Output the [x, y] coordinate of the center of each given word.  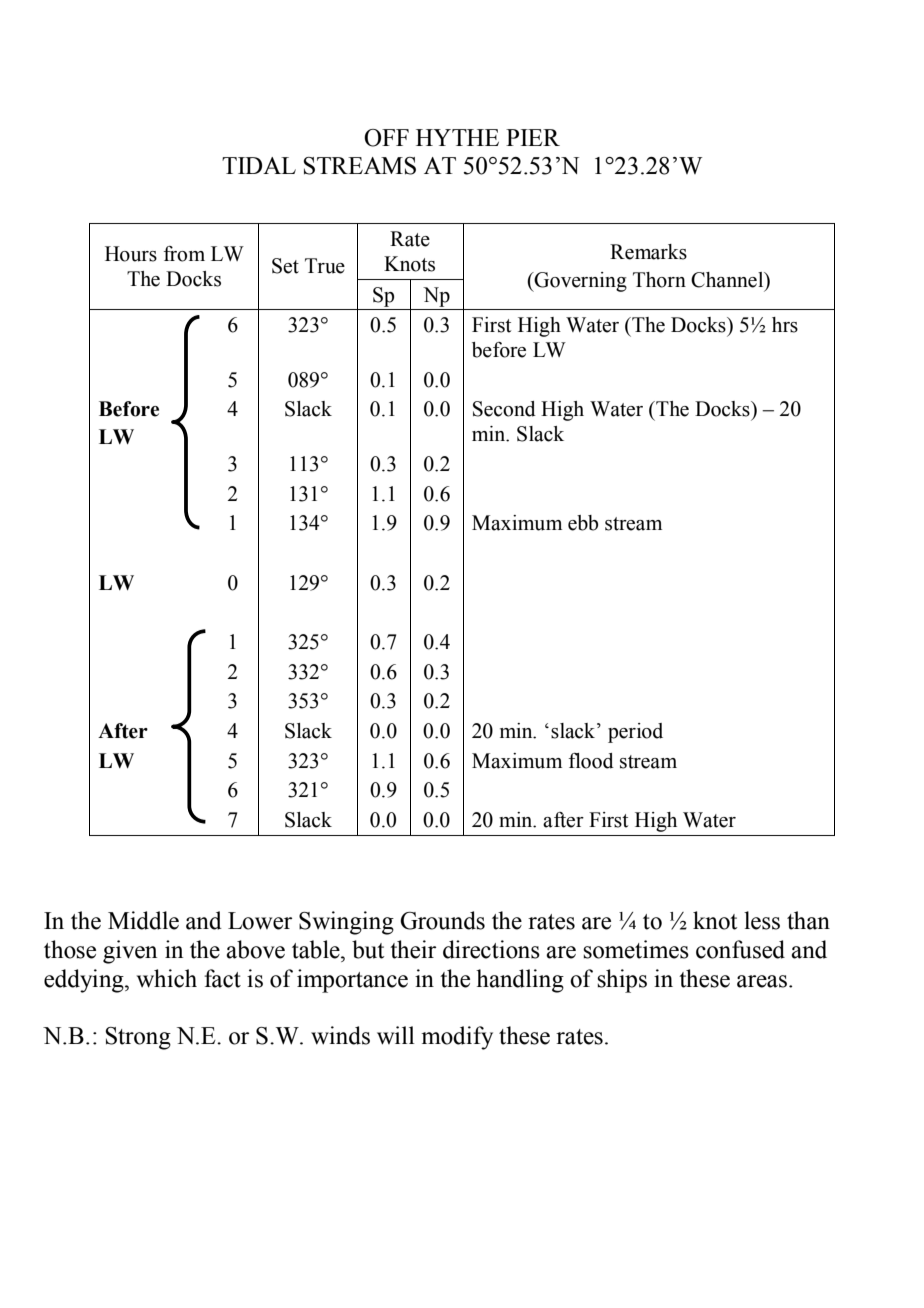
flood [591, 761]
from [184, 254]
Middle [143, 920]
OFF [386, 138]
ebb [583, 523]
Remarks [648, 252]
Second [504, 409]
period [635, 733]
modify [457, 1038]
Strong [138, 1038]
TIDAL [259, 165]
